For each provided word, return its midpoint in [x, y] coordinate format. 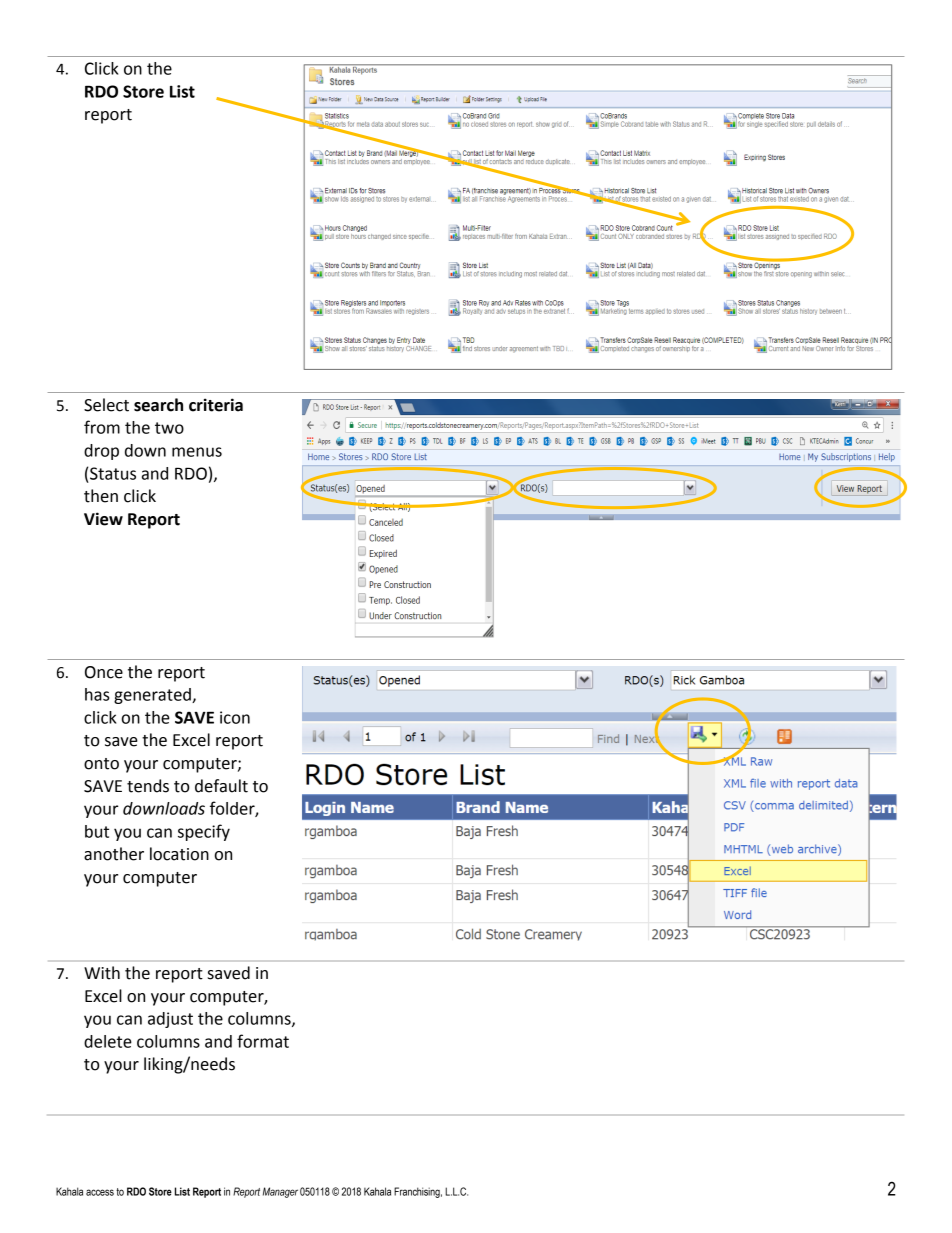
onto [101, 764]
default [221, 786]
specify [204, 832]
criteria [216, 405]
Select [106, 405]
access [100, 1192]
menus [197, 452]
